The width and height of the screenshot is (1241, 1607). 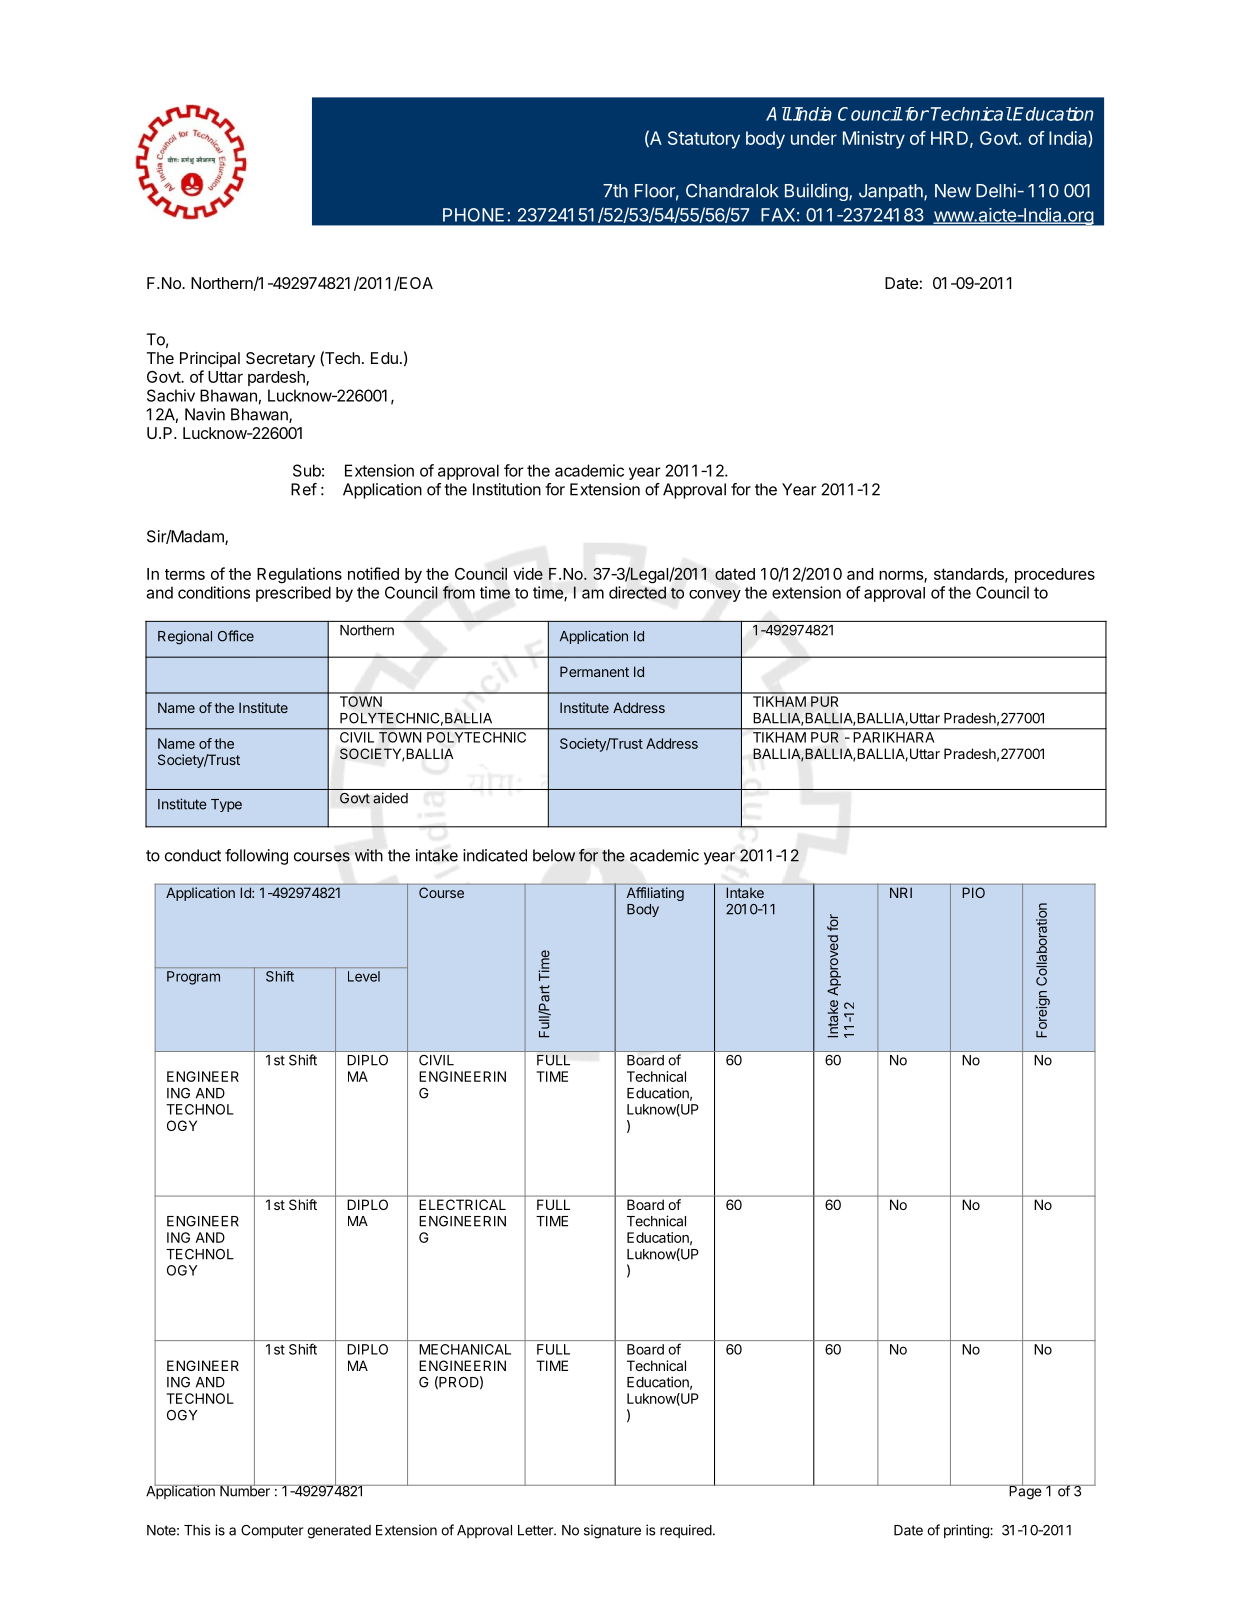 What do you see at coordinates (704, 140) in the screenshot?
I see `Statutory` at bounding box center [704, 140].
